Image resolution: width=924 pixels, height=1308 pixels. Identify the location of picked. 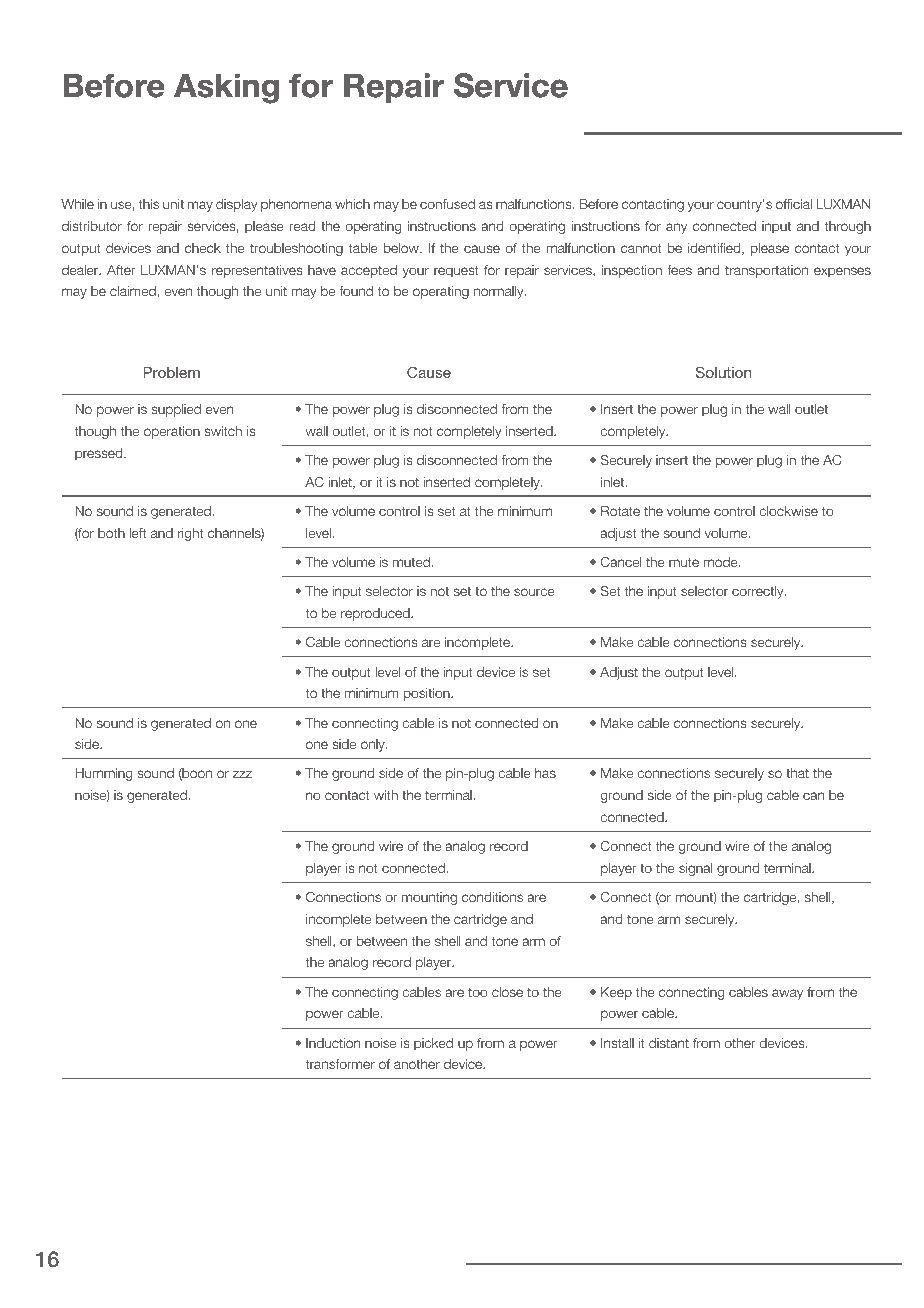
(433, 1044).
